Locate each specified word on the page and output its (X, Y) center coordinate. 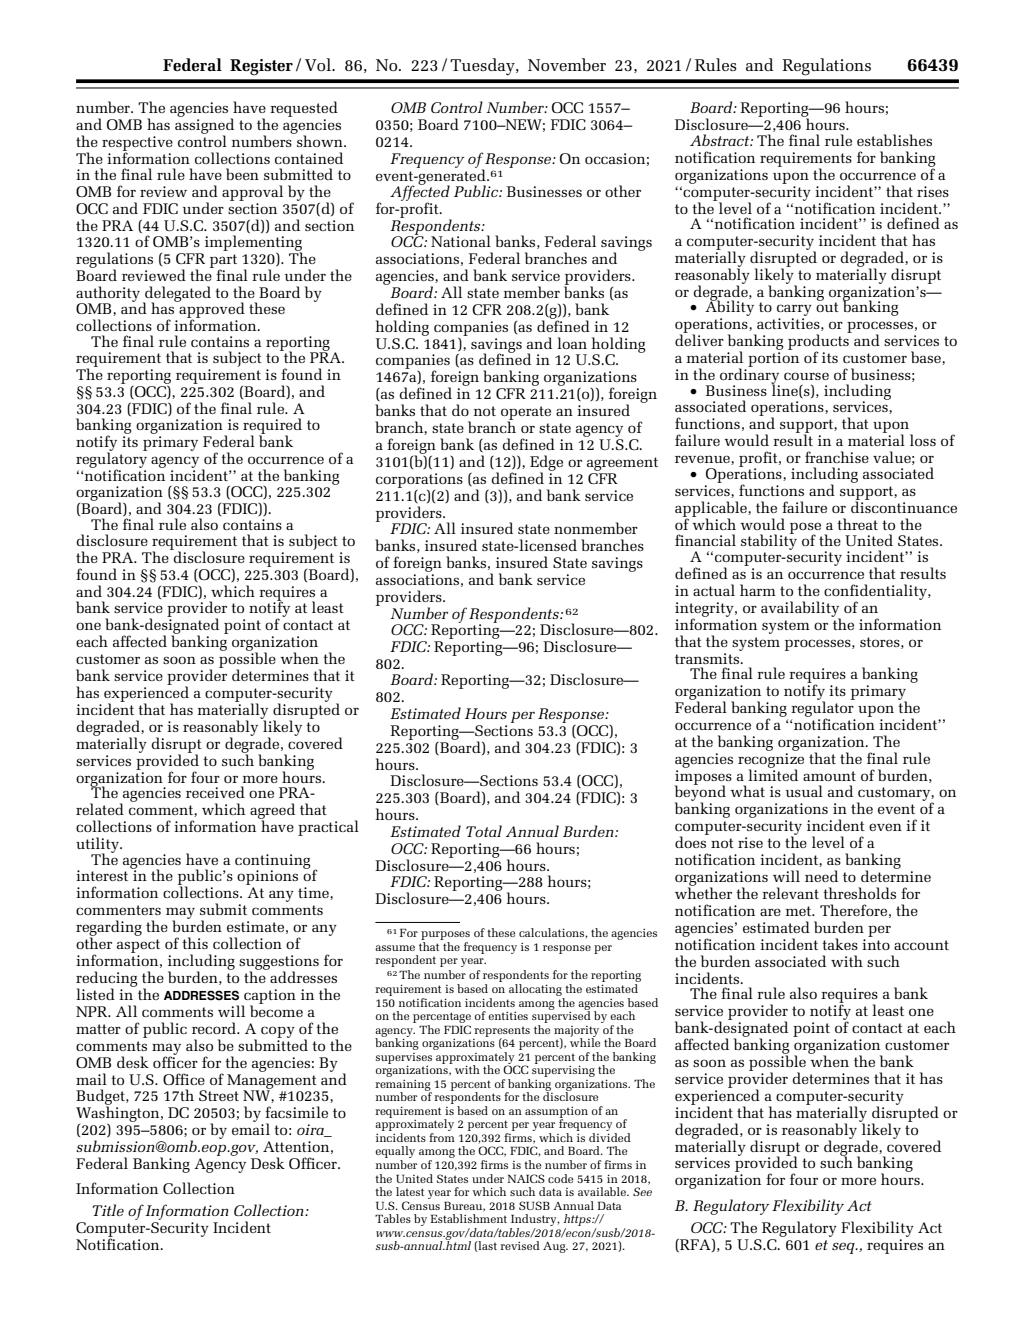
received (215, 792)
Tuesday (483, 66)
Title (108, 1210)
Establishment (468, 1218)
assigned (204, 126)
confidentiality (876, 593)
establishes (894, 140)
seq (844, 1248)
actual (714, 590)
